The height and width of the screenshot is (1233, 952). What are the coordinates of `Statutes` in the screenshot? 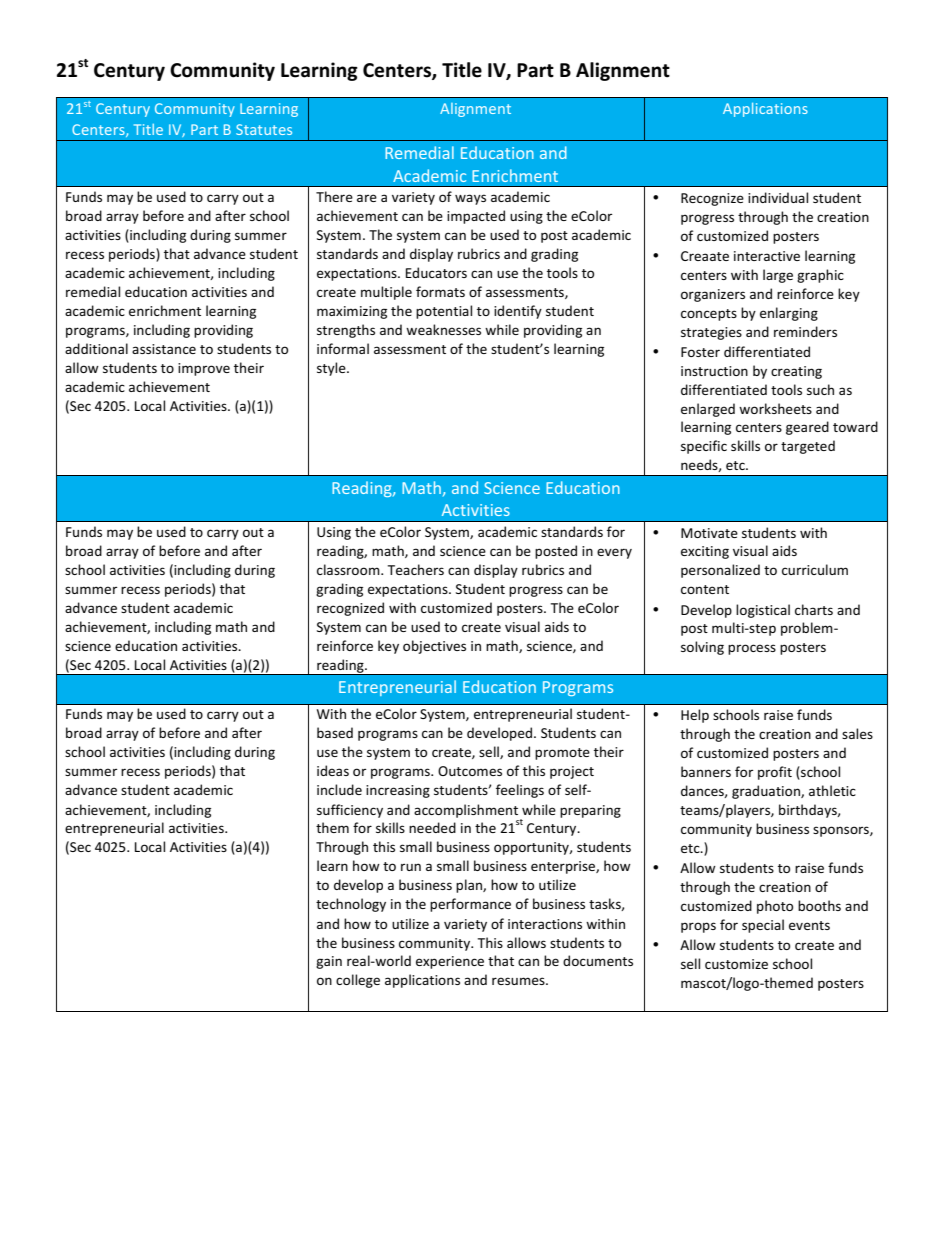 It's located at (264, 129).
